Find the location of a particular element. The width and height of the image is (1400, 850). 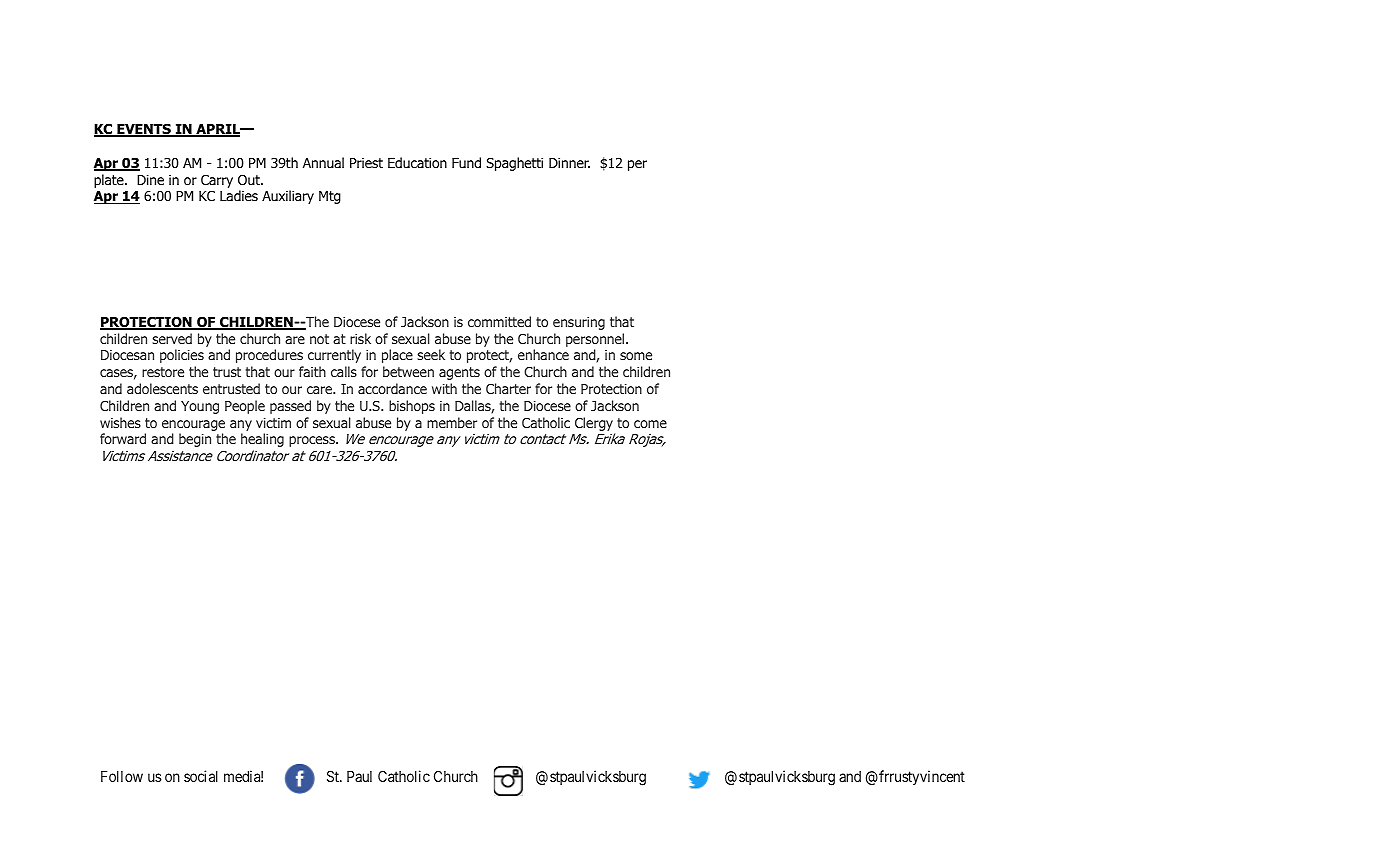

Follow is located at coordinates (122, 776).
